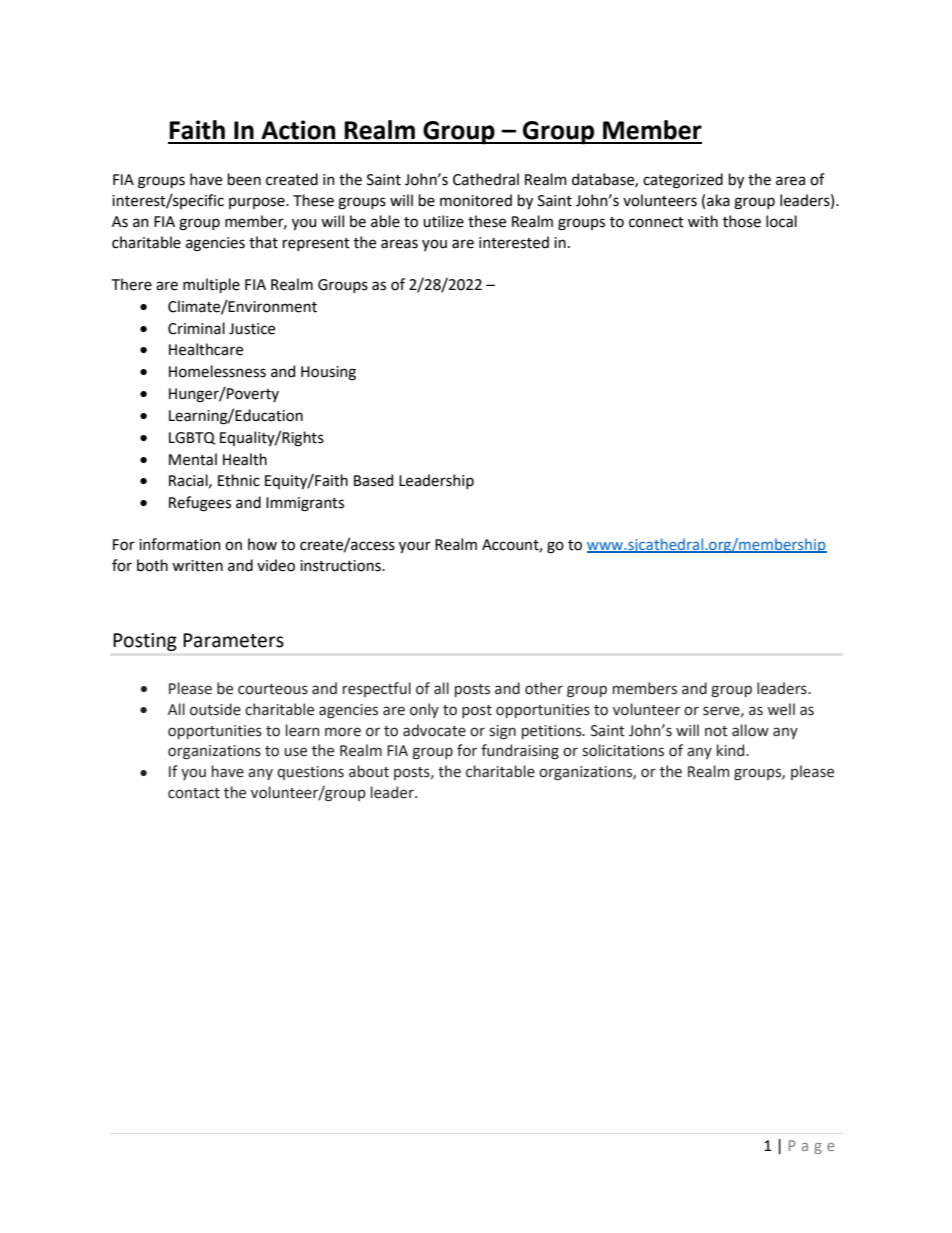  Describe the element at coordinates (732, 750) in the screenshot. I see `kind` at that location.
